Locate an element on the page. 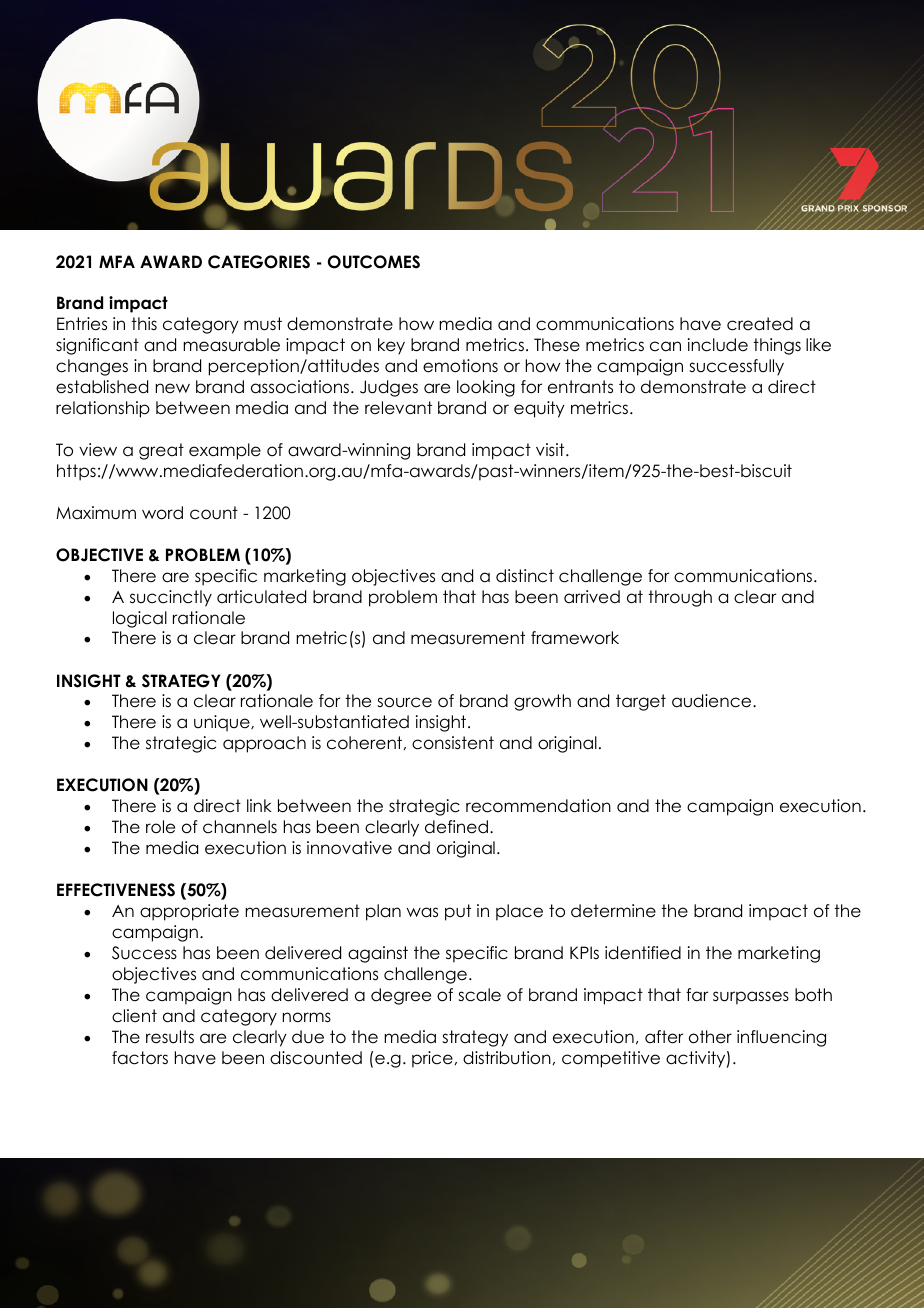  defined is located at coordinates (456, 827).
